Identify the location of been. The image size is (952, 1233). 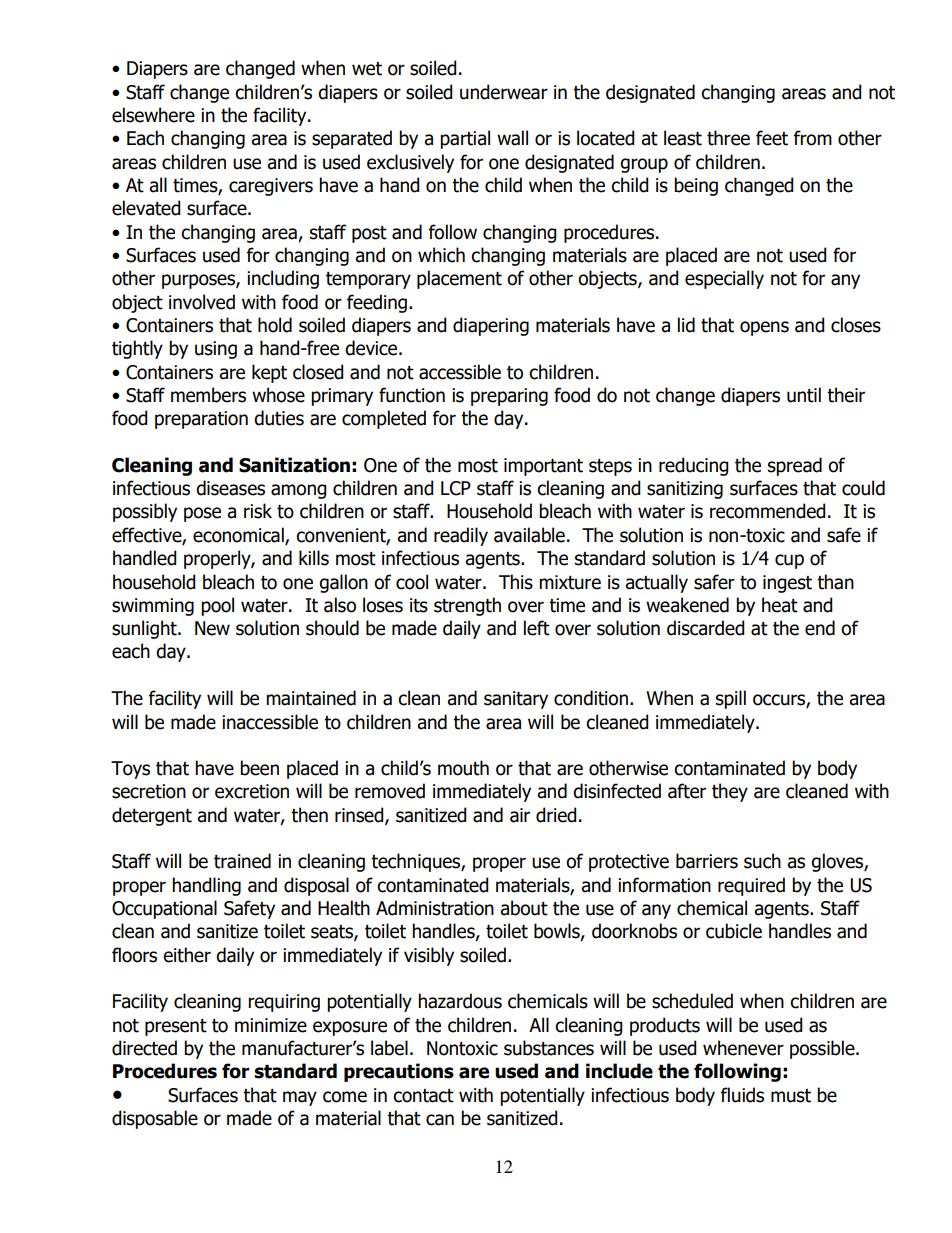
(259, 768).
